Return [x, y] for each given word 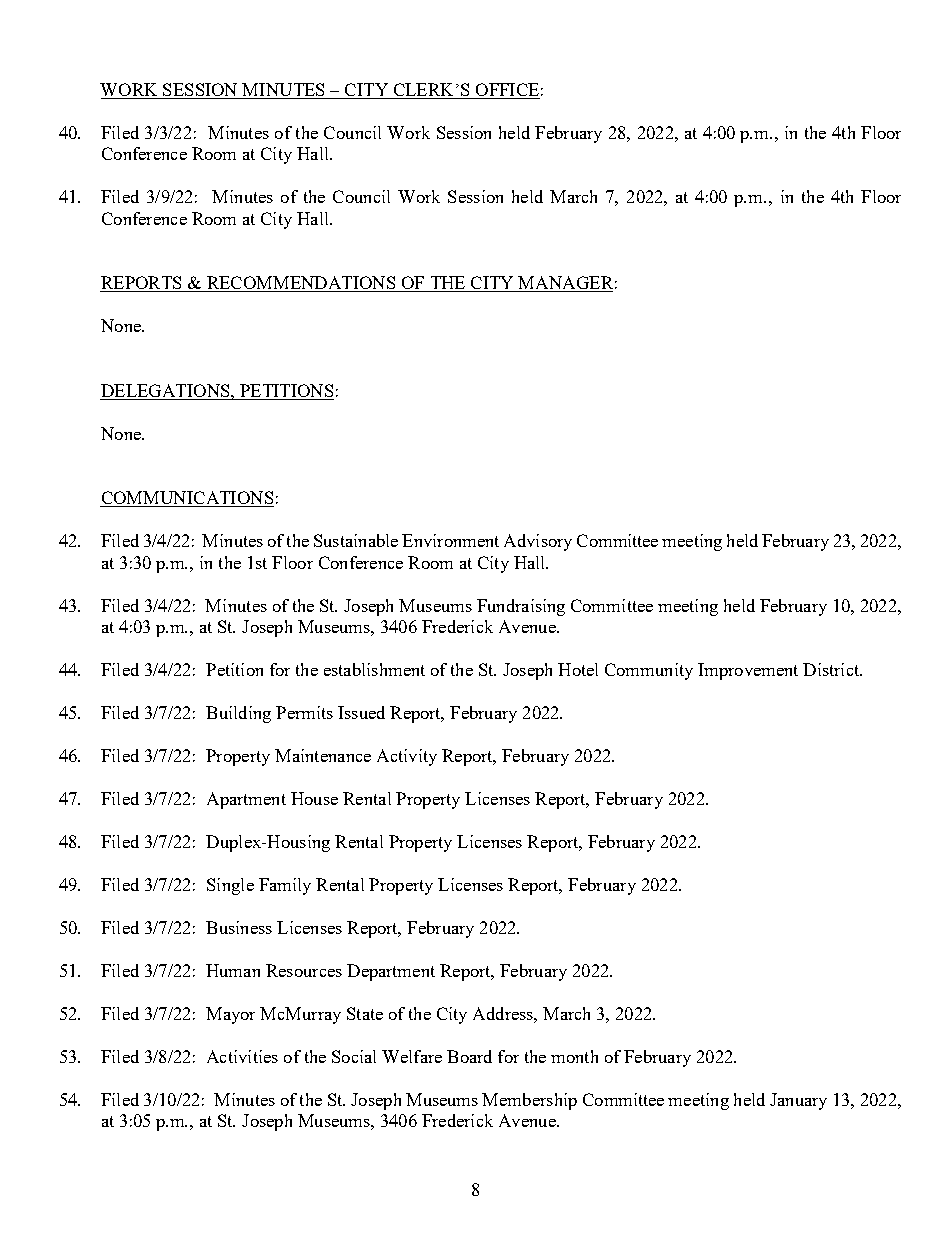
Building [238, 714]
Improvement [748, 671]
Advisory [538, 542]
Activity [407, 757]
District [832, 669]
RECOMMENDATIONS [301, 284]
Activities [242, 1056]
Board [469, 1056]
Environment [450, 540]
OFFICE [506, 91]
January [798, 1101]
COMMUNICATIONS [187, 499]
